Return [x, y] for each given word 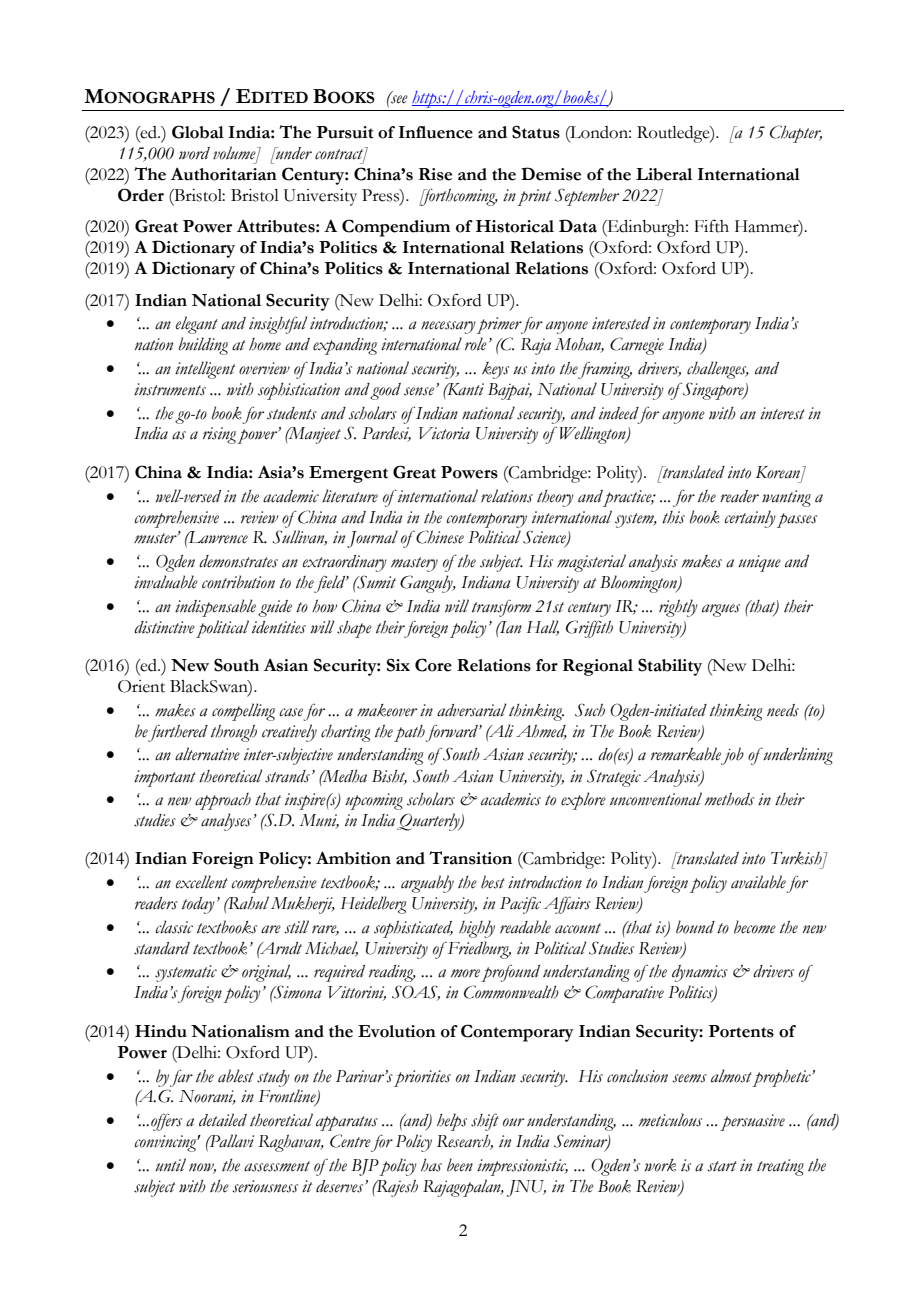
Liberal [664, 174]
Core [433, 665]
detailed [223, 1120]
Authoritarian [224, 174]
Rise [435, 174]
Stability [670, 667]
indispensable [215, 608]
